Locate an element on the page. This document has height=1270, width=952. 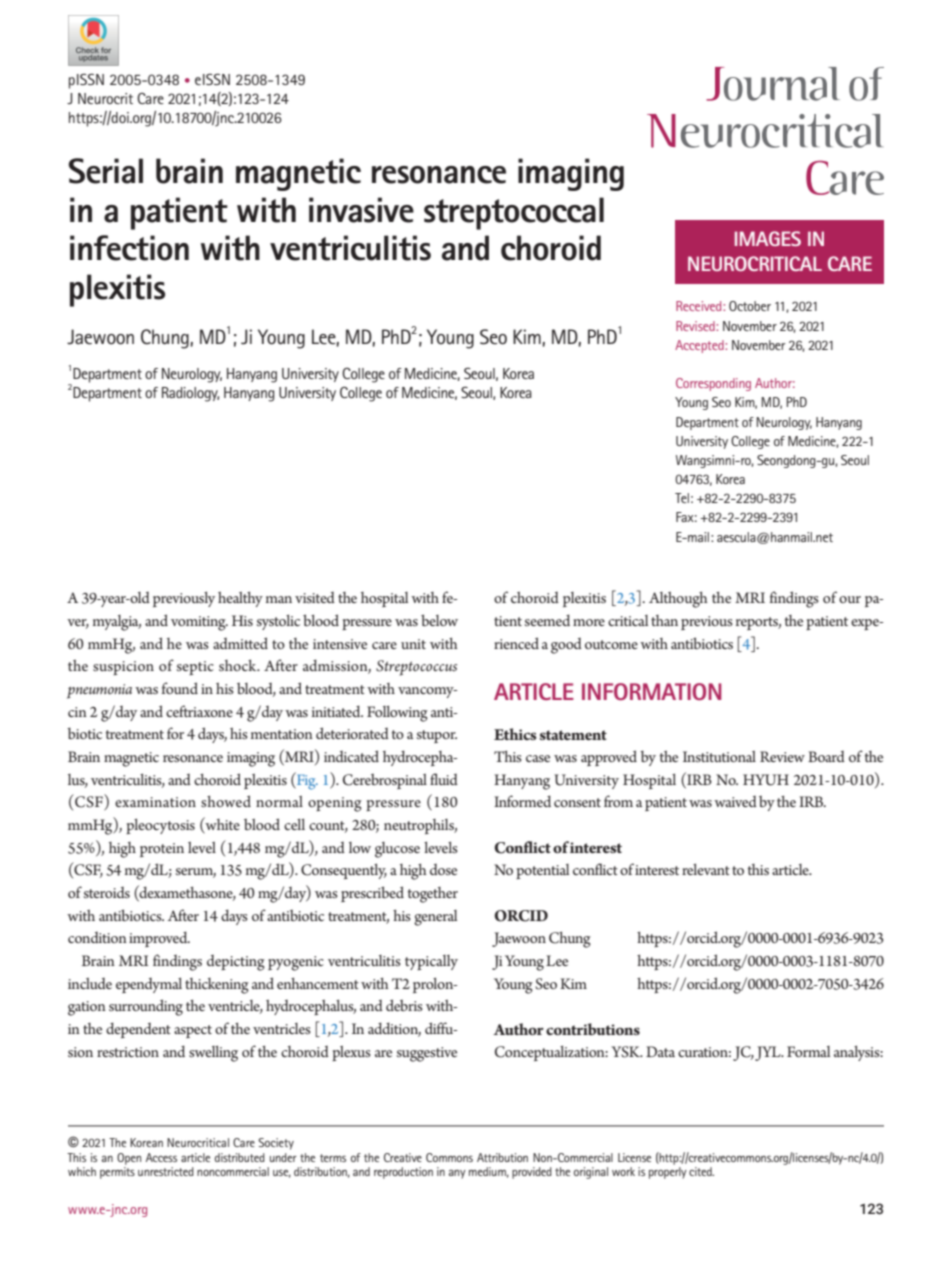
Serial is located at coordinates (105, 171).
